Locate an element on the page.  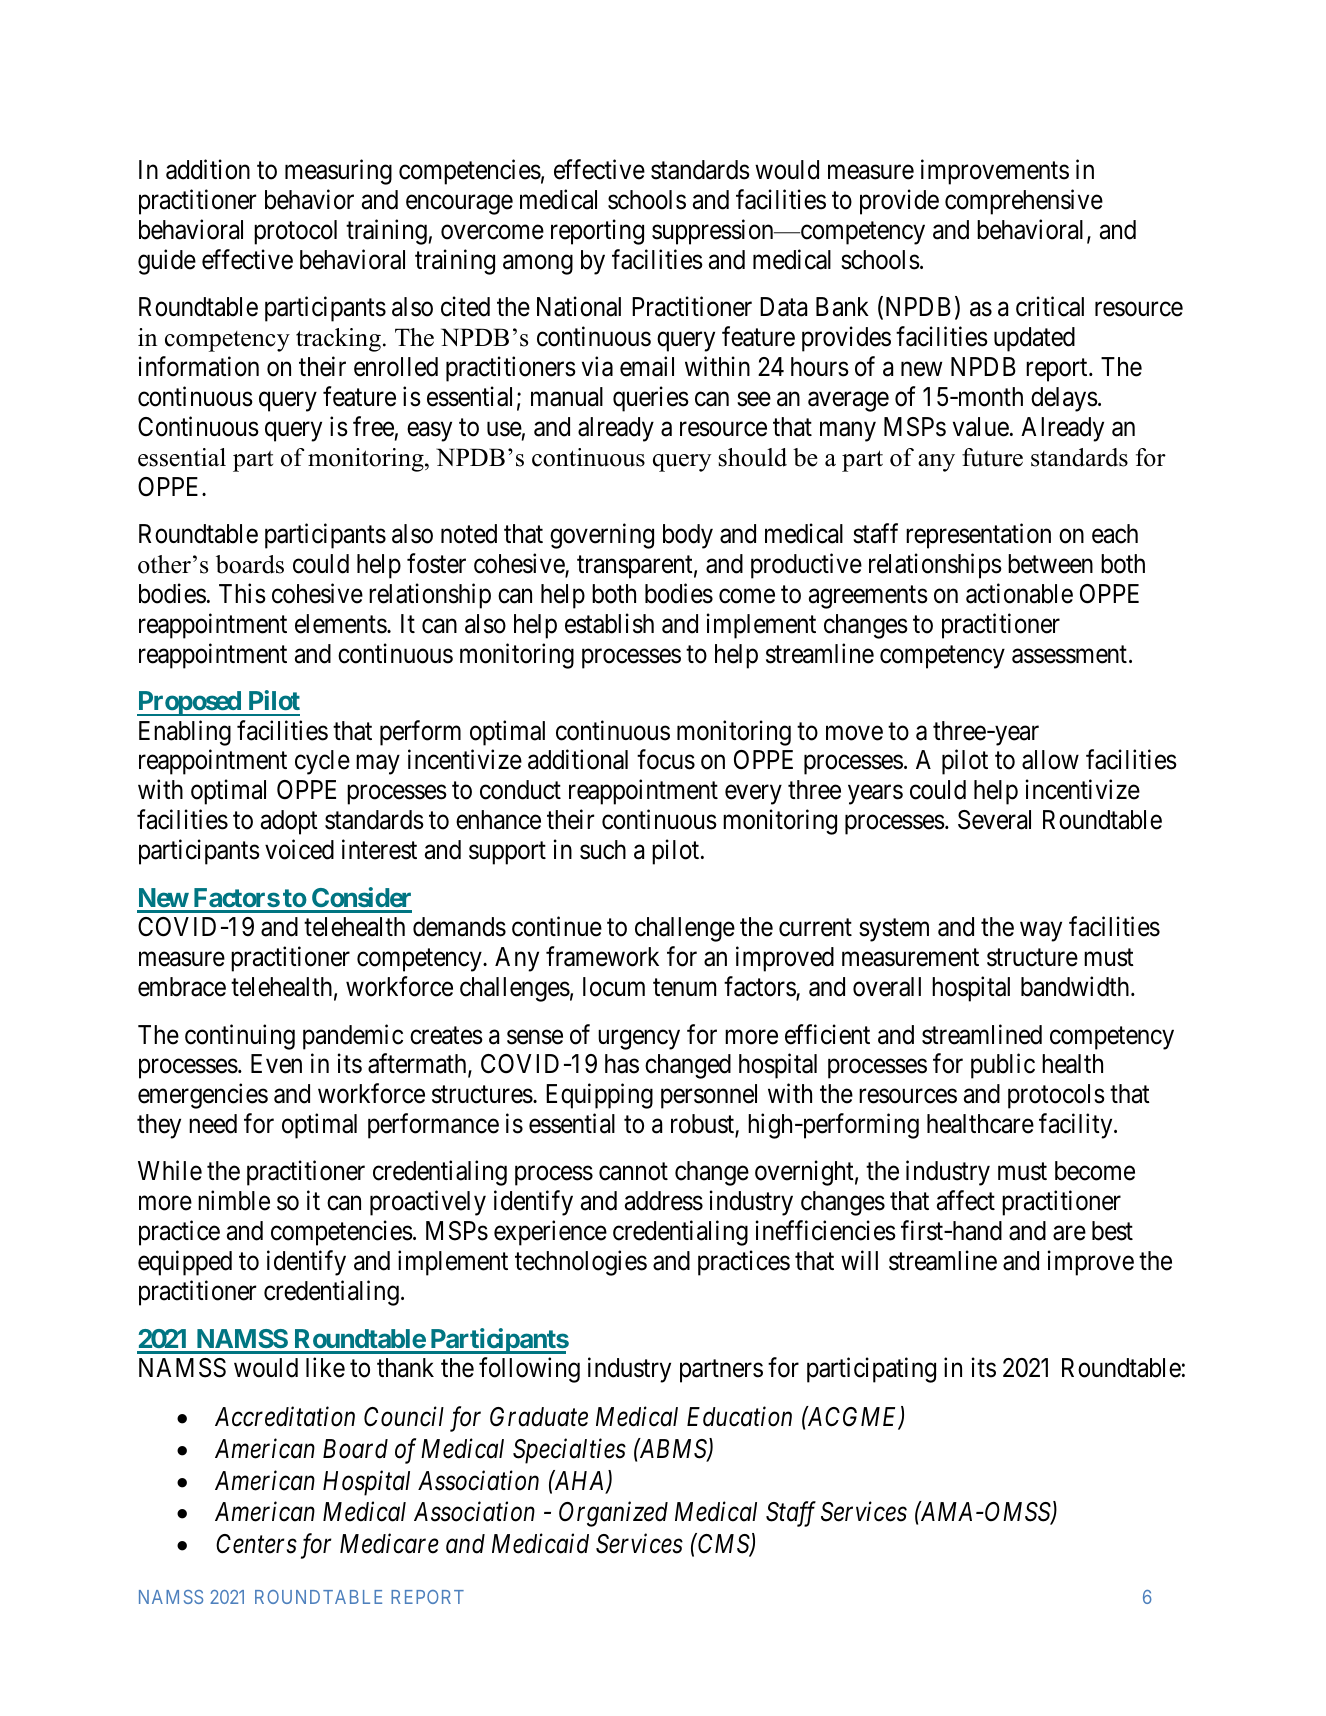
Organized is located at coordinates (613, 1514).
